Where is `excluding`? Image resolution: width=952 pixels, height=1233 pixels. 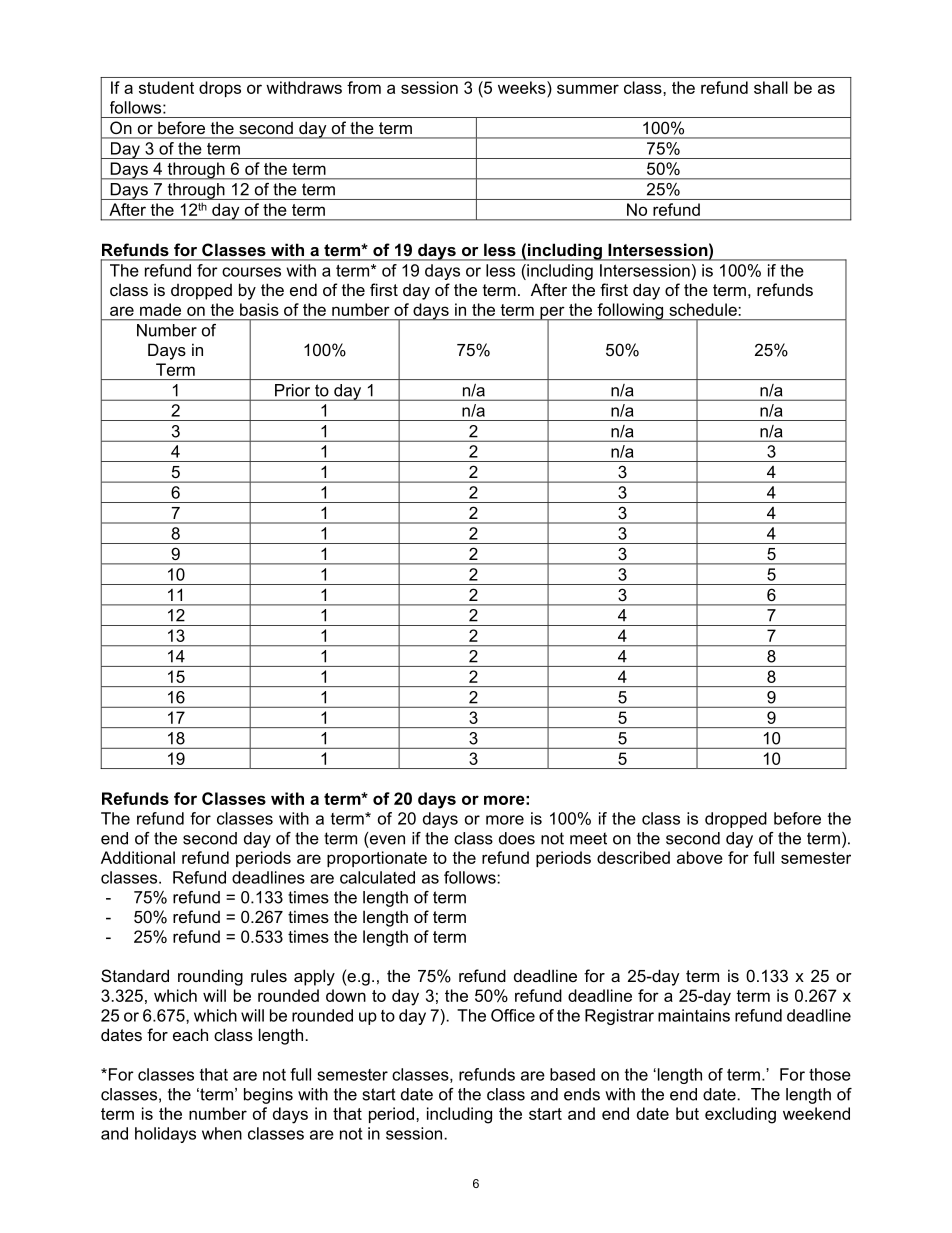 excluding is located at coordinates (740, 1115).
